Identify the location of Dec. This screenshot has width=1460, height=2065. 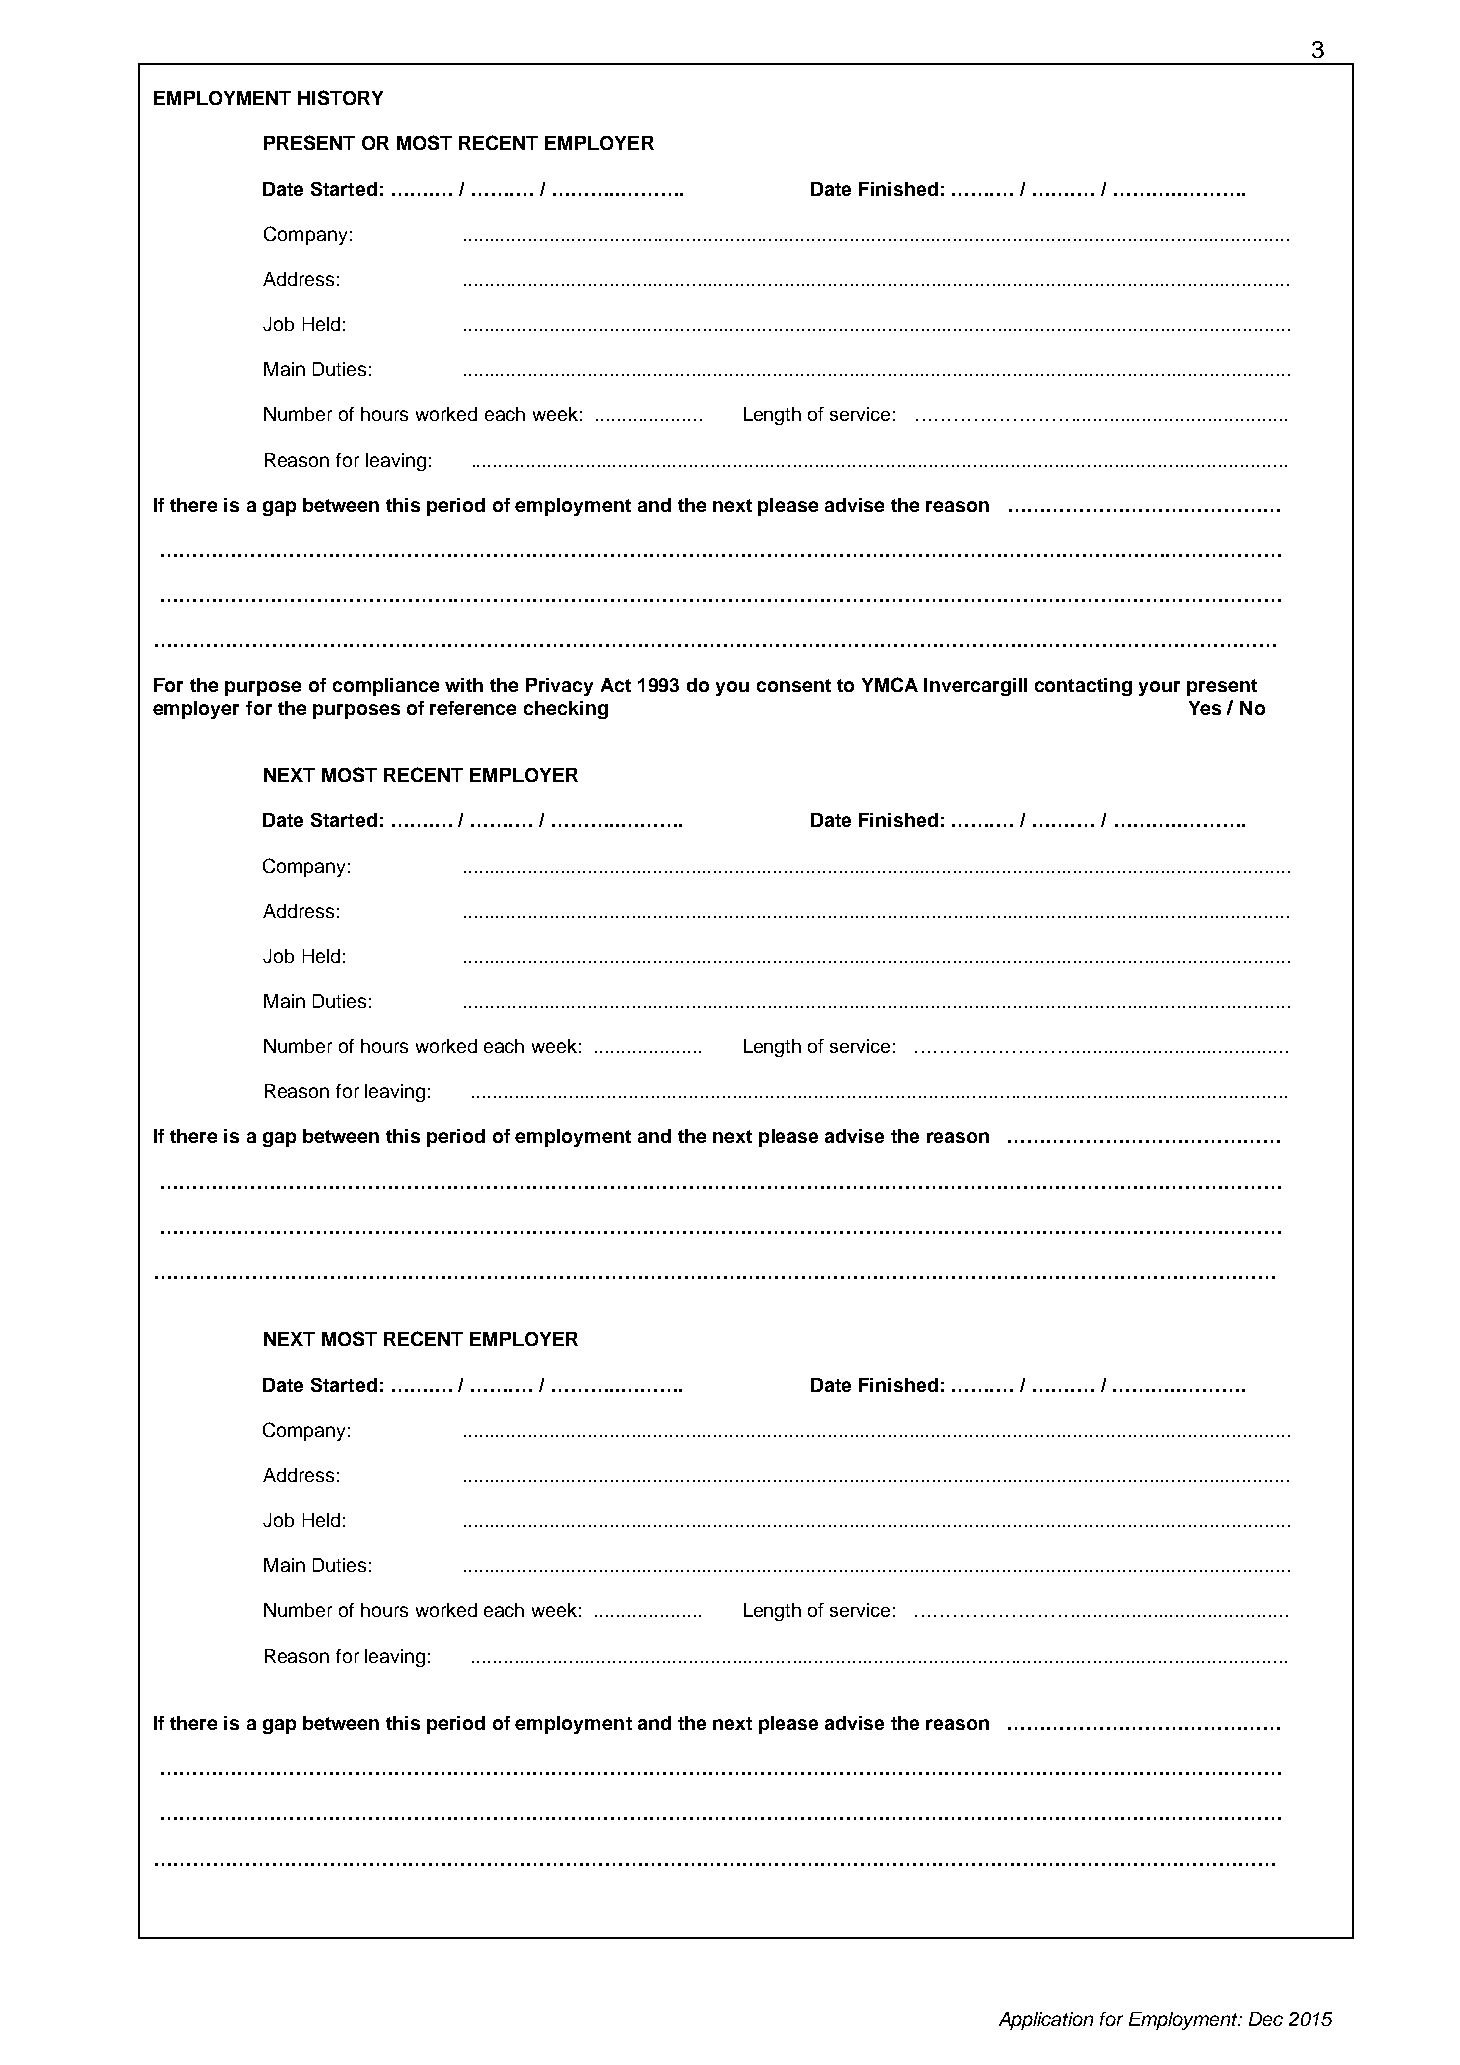
(1266, 2019).
